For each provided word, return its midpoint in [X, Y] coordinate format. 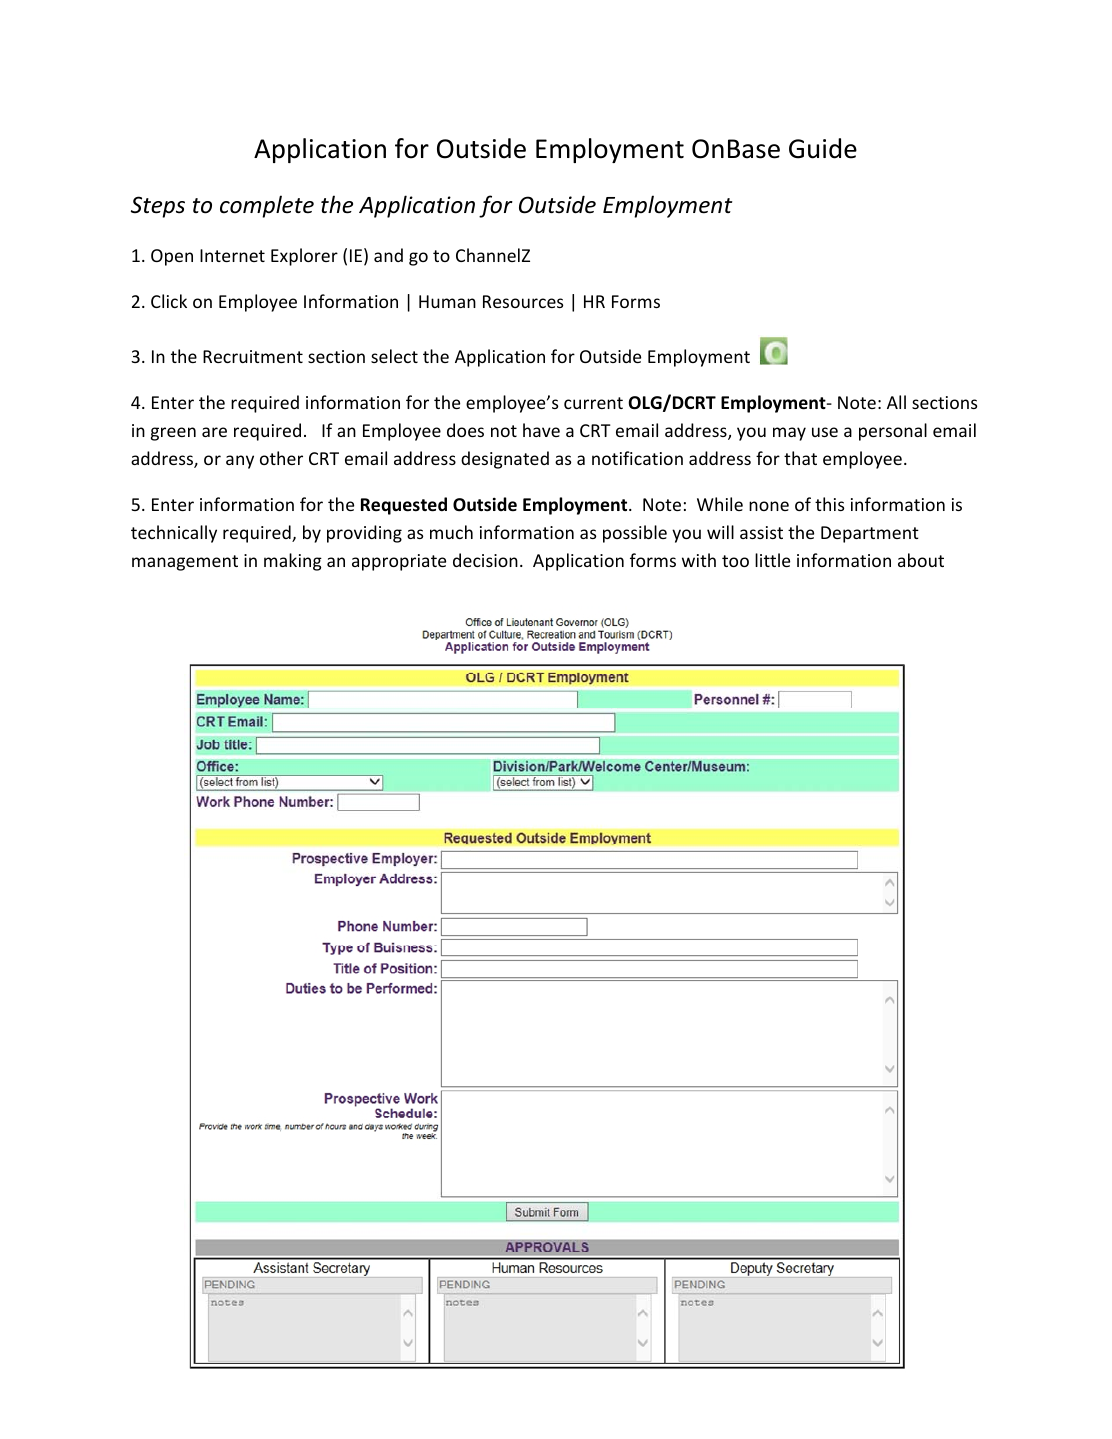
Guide [823, 148]
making [293, 562]
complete [267, 206]
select [394, 356]
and [388, 255]
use [825, 432]
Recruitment [253, 356]
